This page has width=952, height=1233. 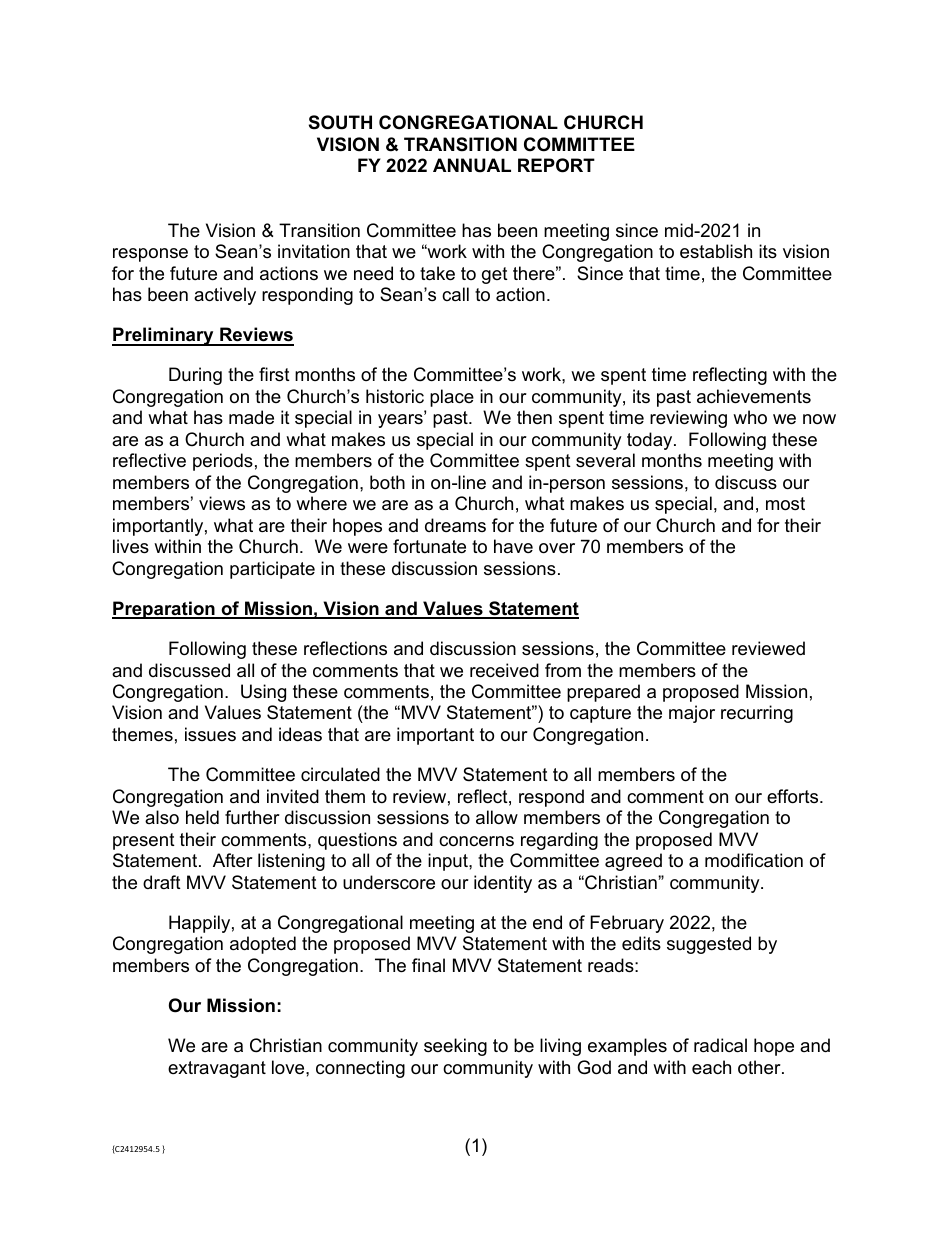 What do you see at coordinates (472, 165) in the page?
I see `ANNUAL` at bounding box center [472, 165].
